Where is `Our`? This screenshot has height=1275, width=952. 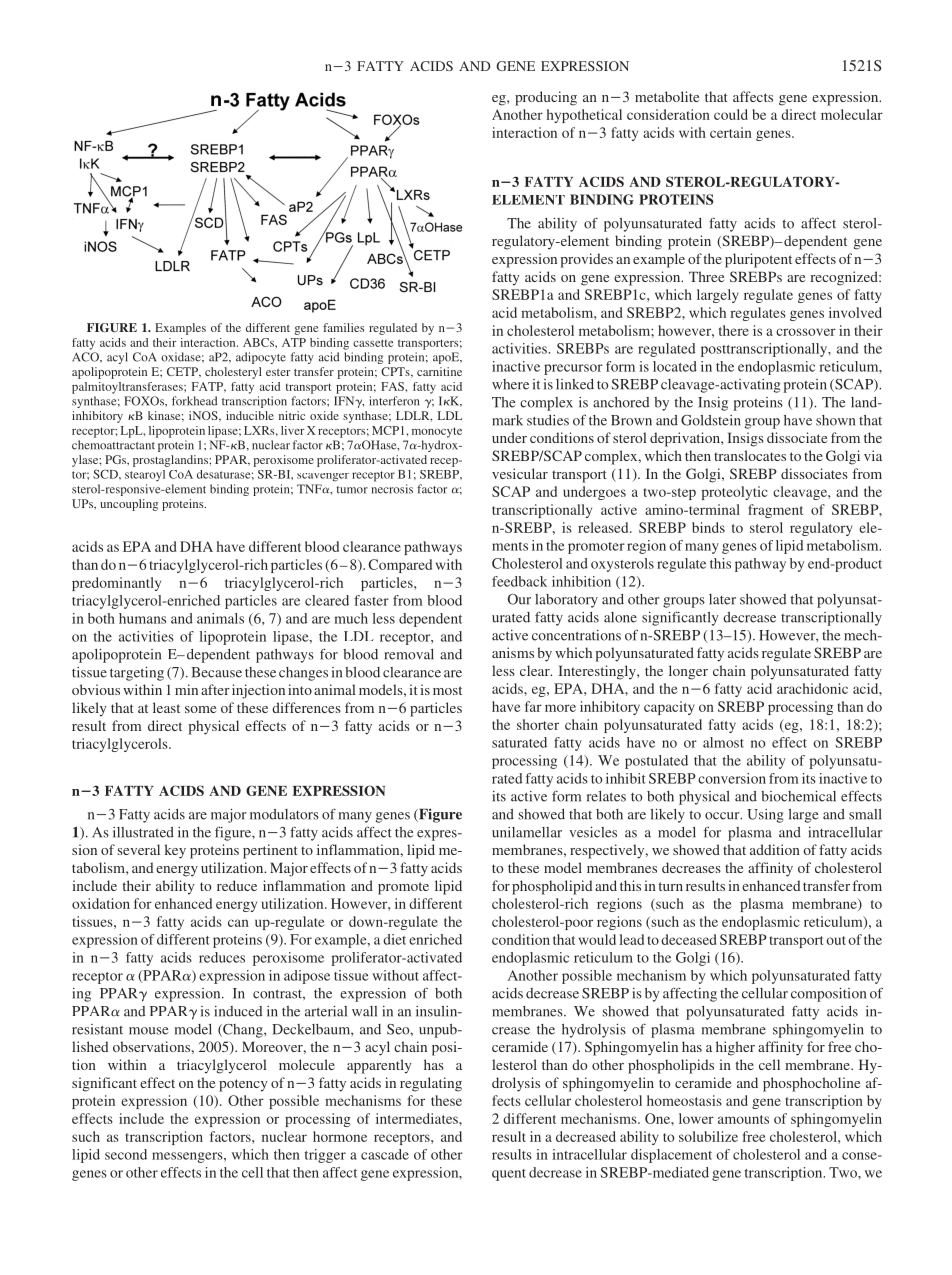 Our is located at coordinates (519, 599).
